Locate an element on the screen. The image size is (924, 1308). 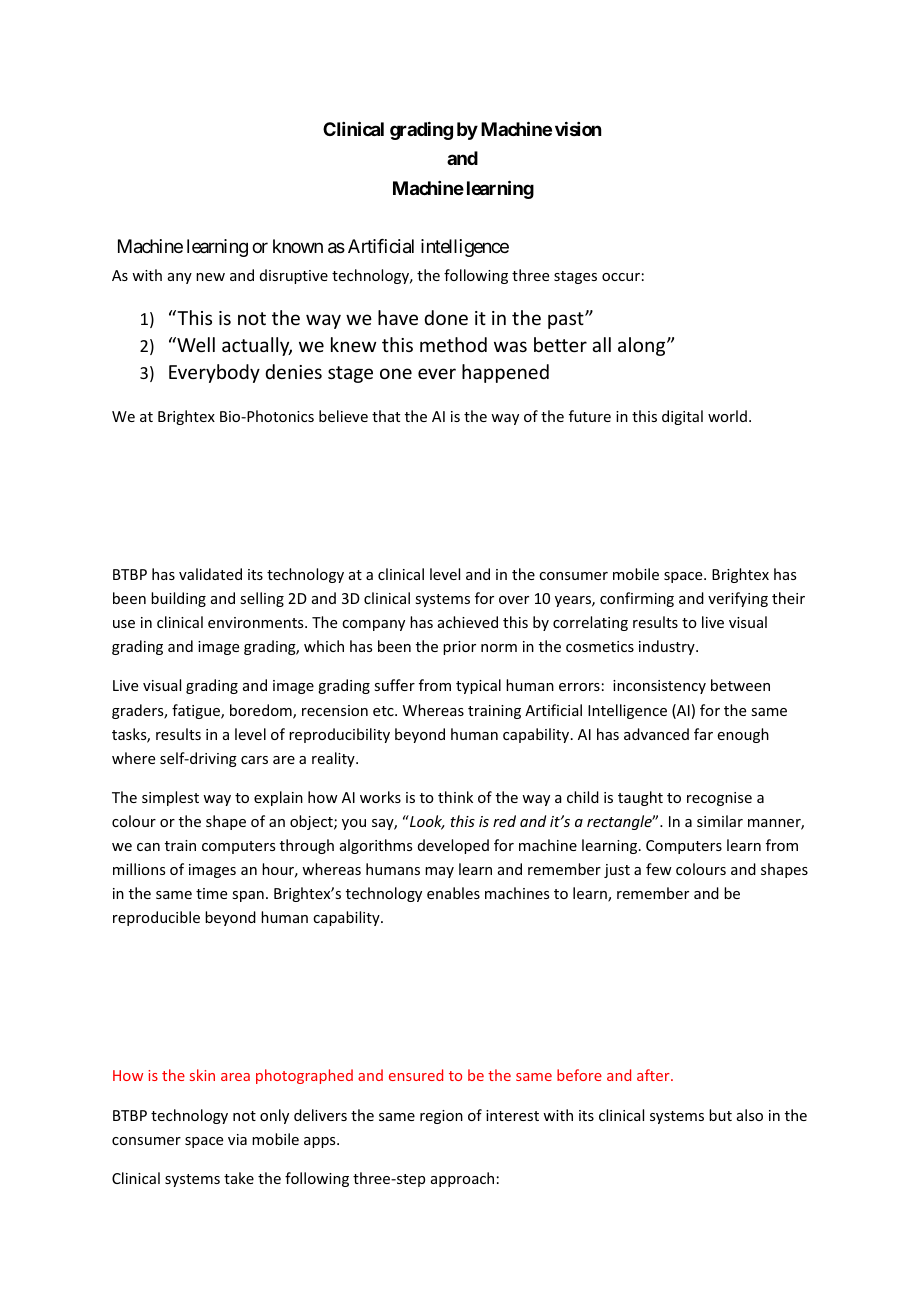
validated is located at coordinates (210, 574).
